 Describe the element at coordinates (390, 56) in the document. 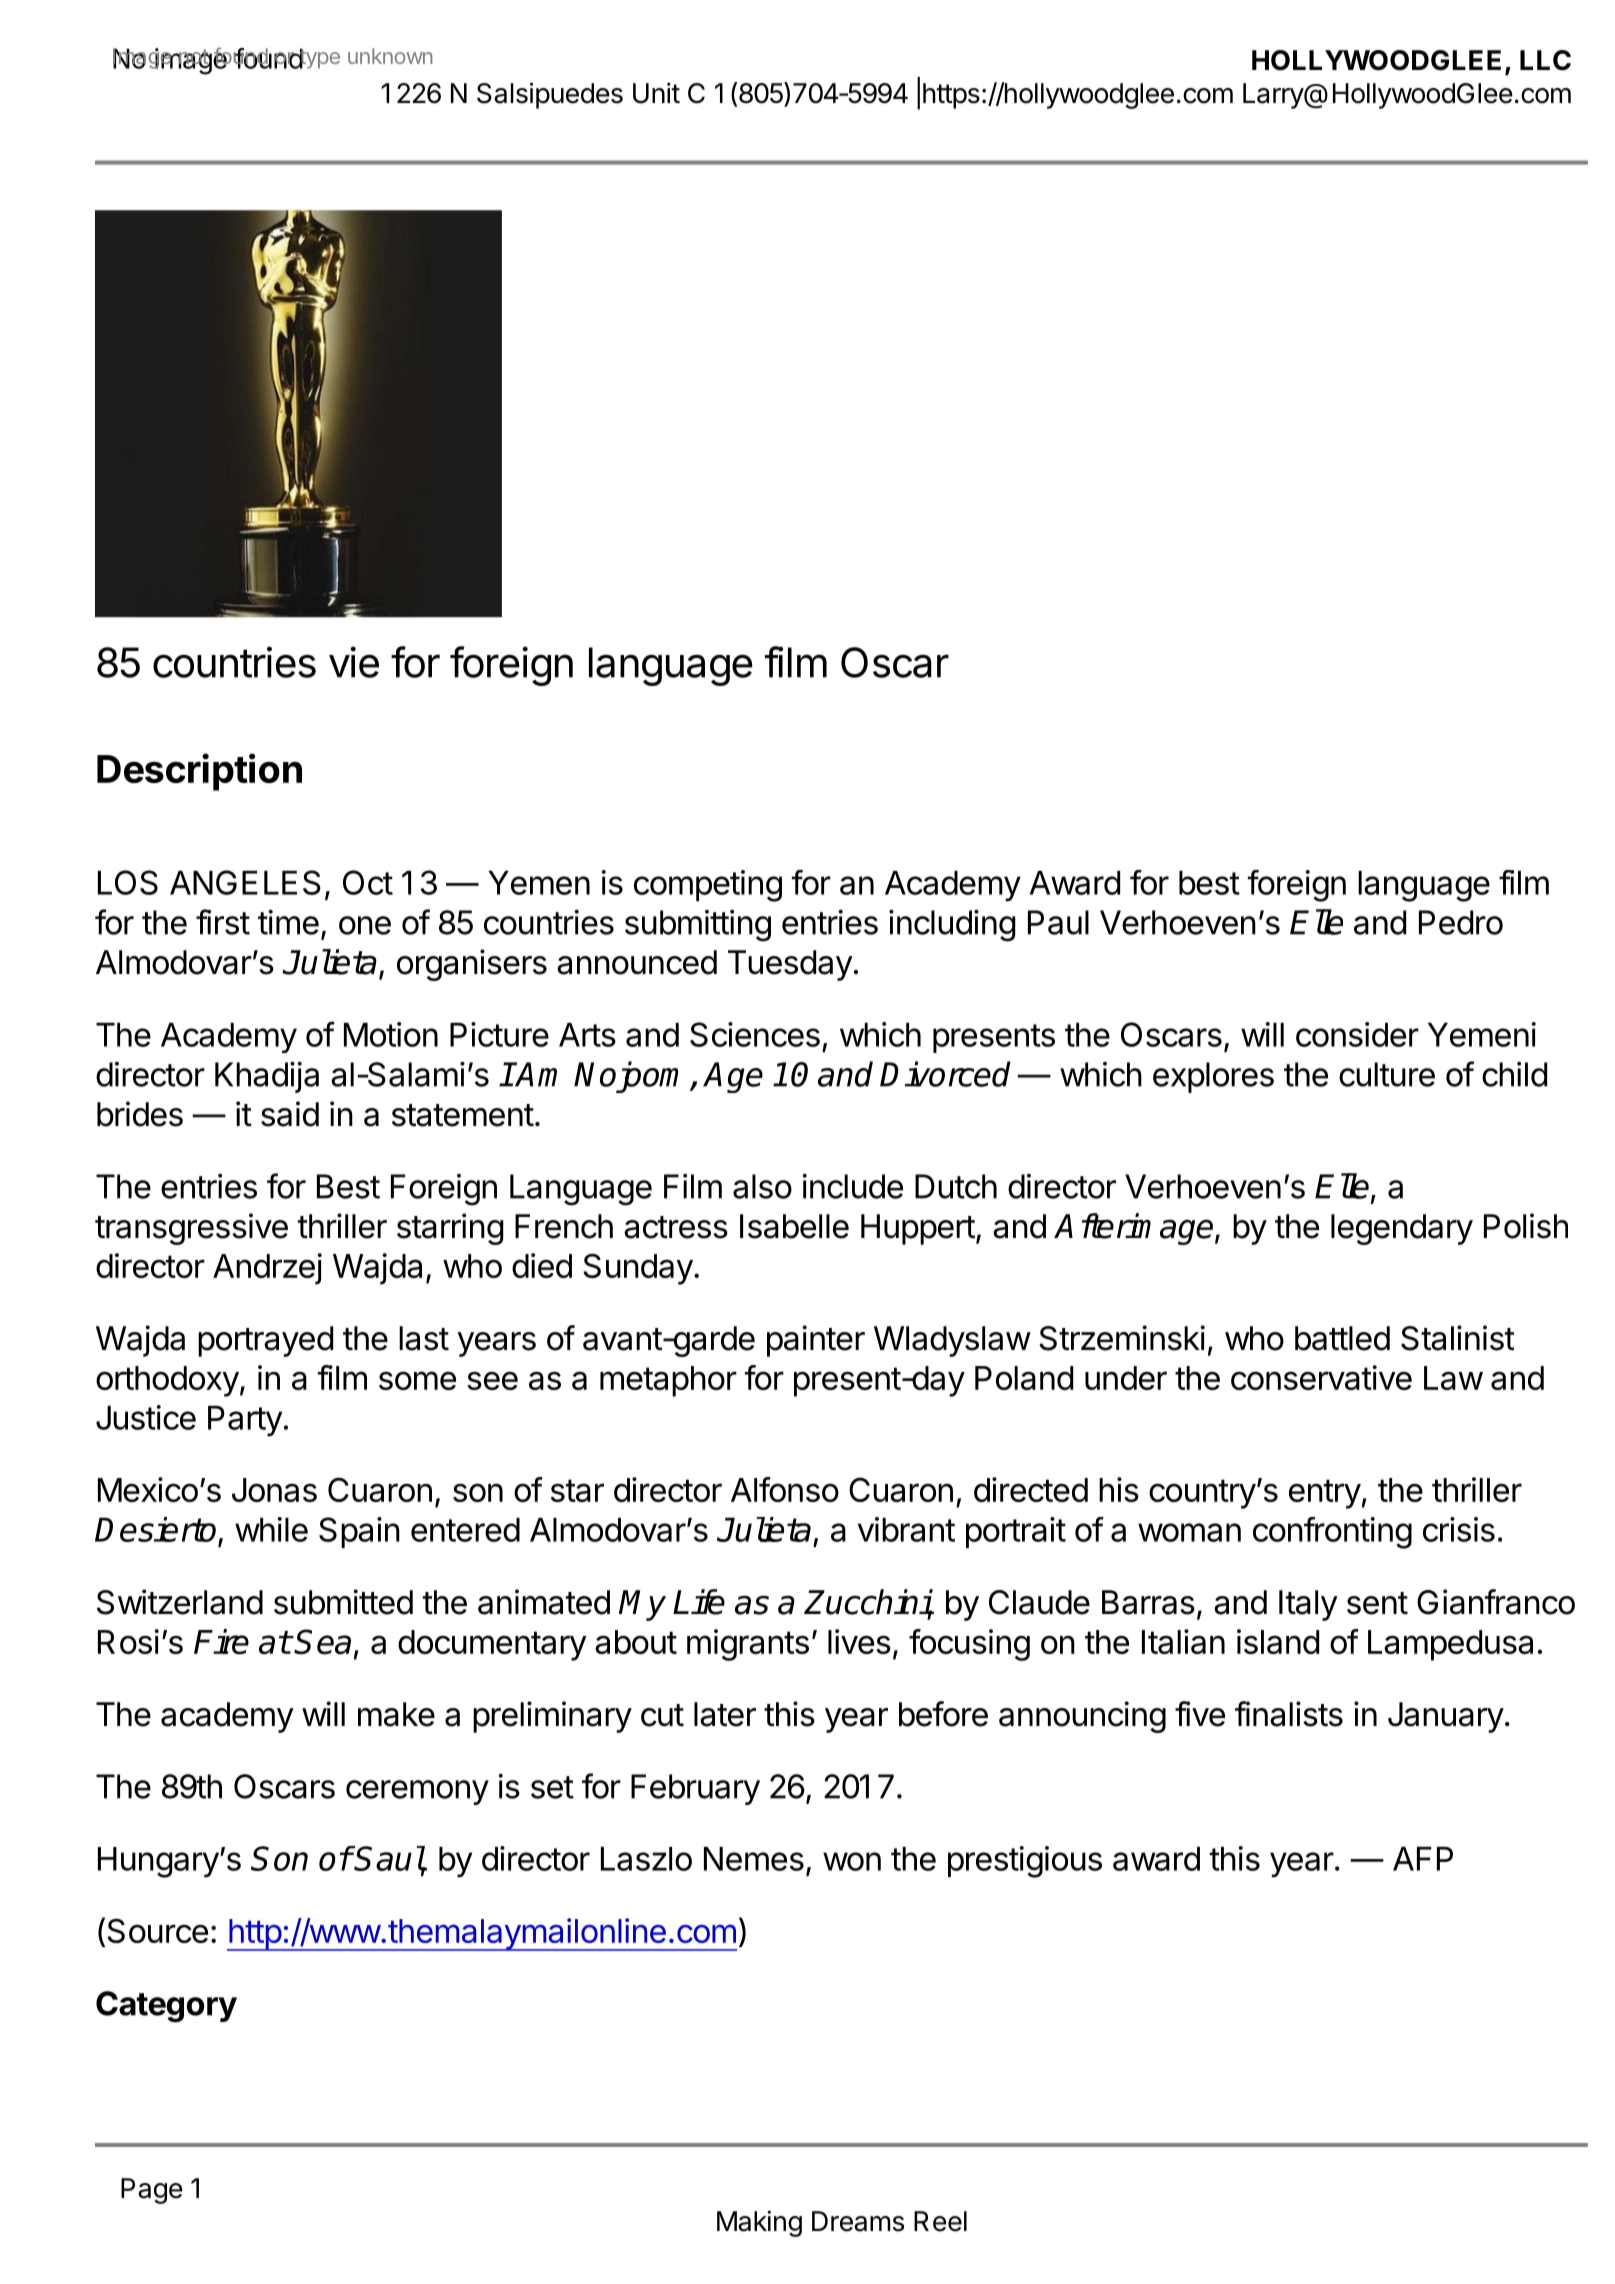

I see `unknown` at that location.
